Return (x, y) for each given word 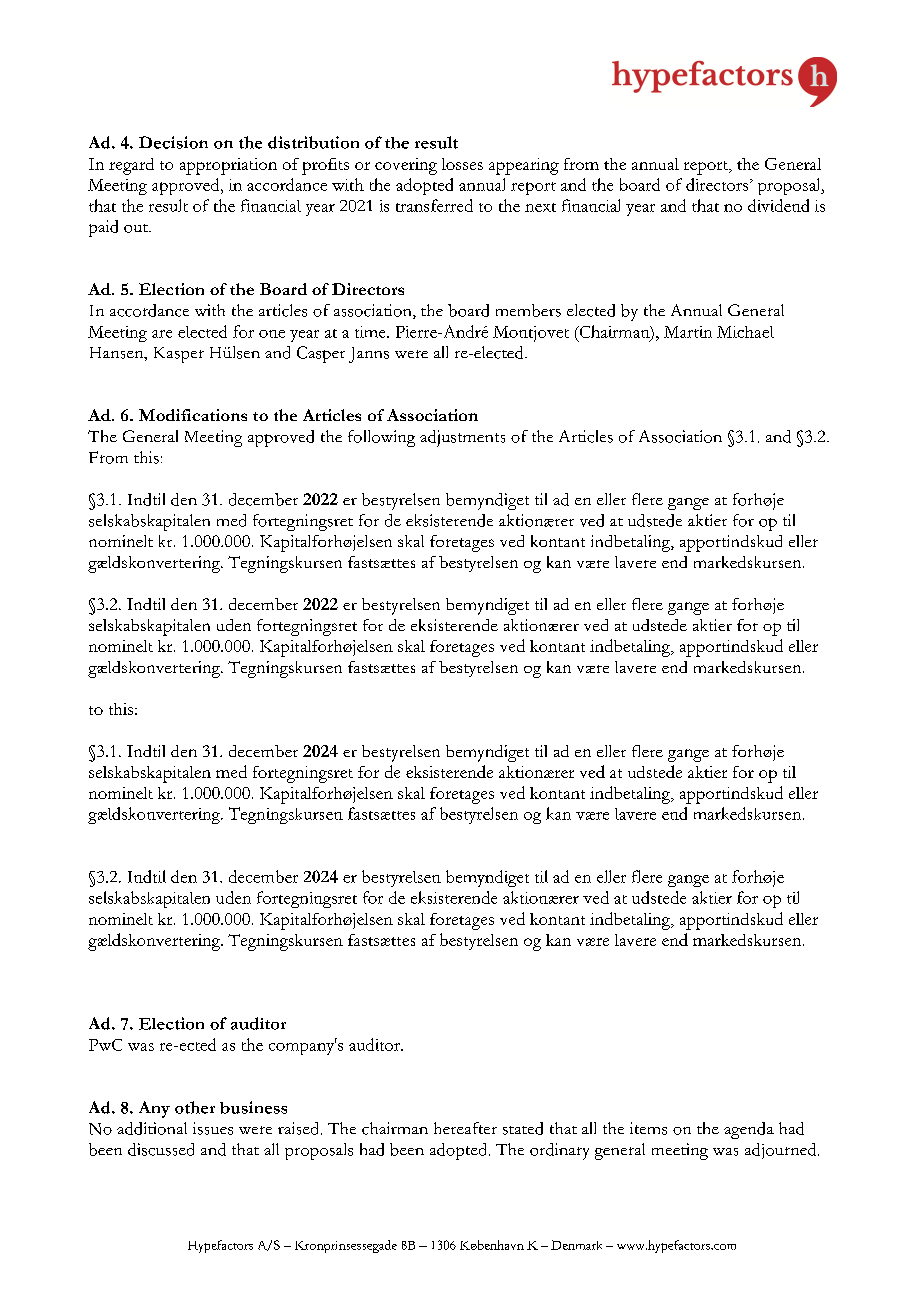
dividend (778, 205)
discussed (161, 1149)
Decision (173, 142)
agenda (749, 1130)
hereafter (465, 1128)
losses (462, 164)
